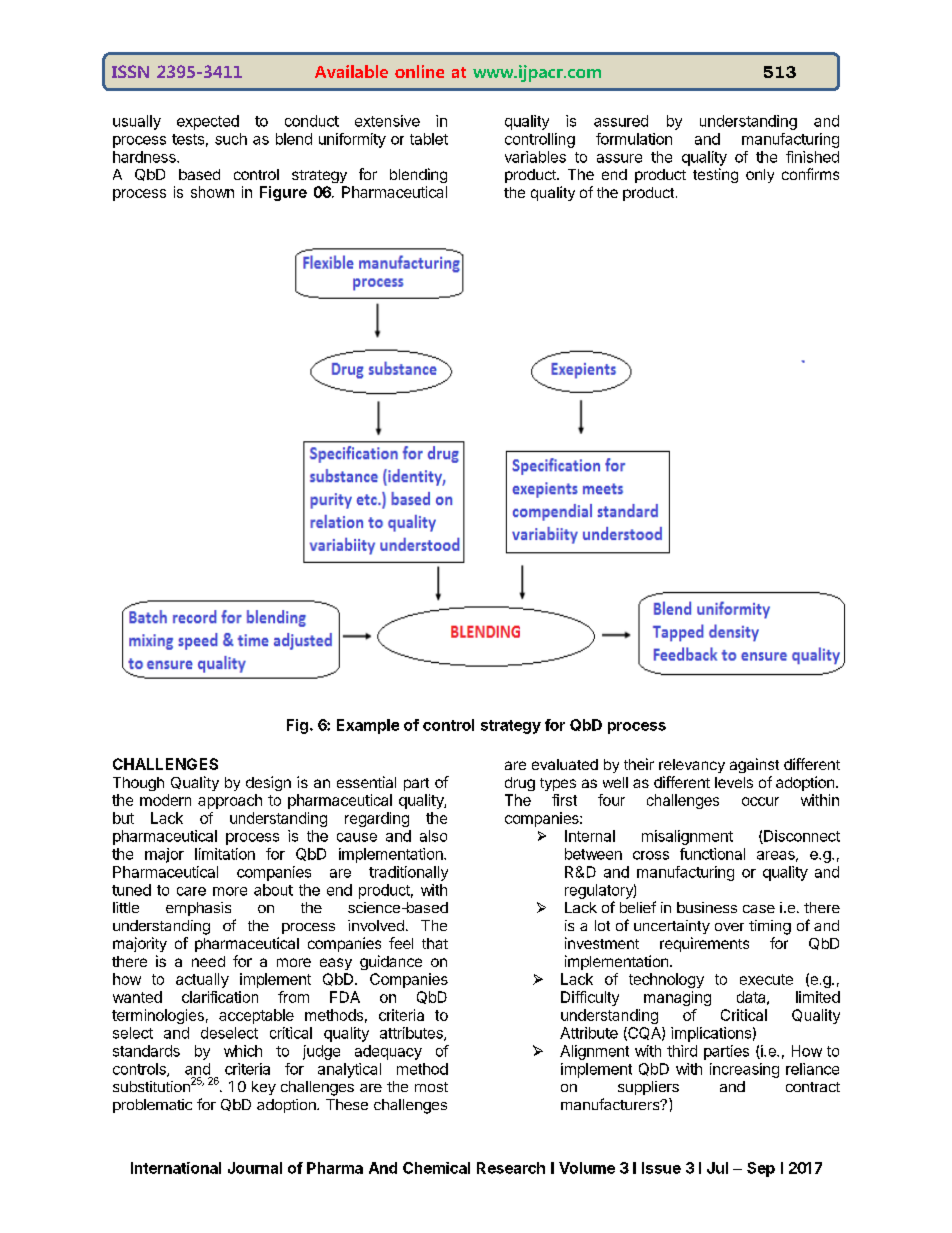 The height and width of the image is (1233, 952). I want to click on International, so click(176, 1168).
